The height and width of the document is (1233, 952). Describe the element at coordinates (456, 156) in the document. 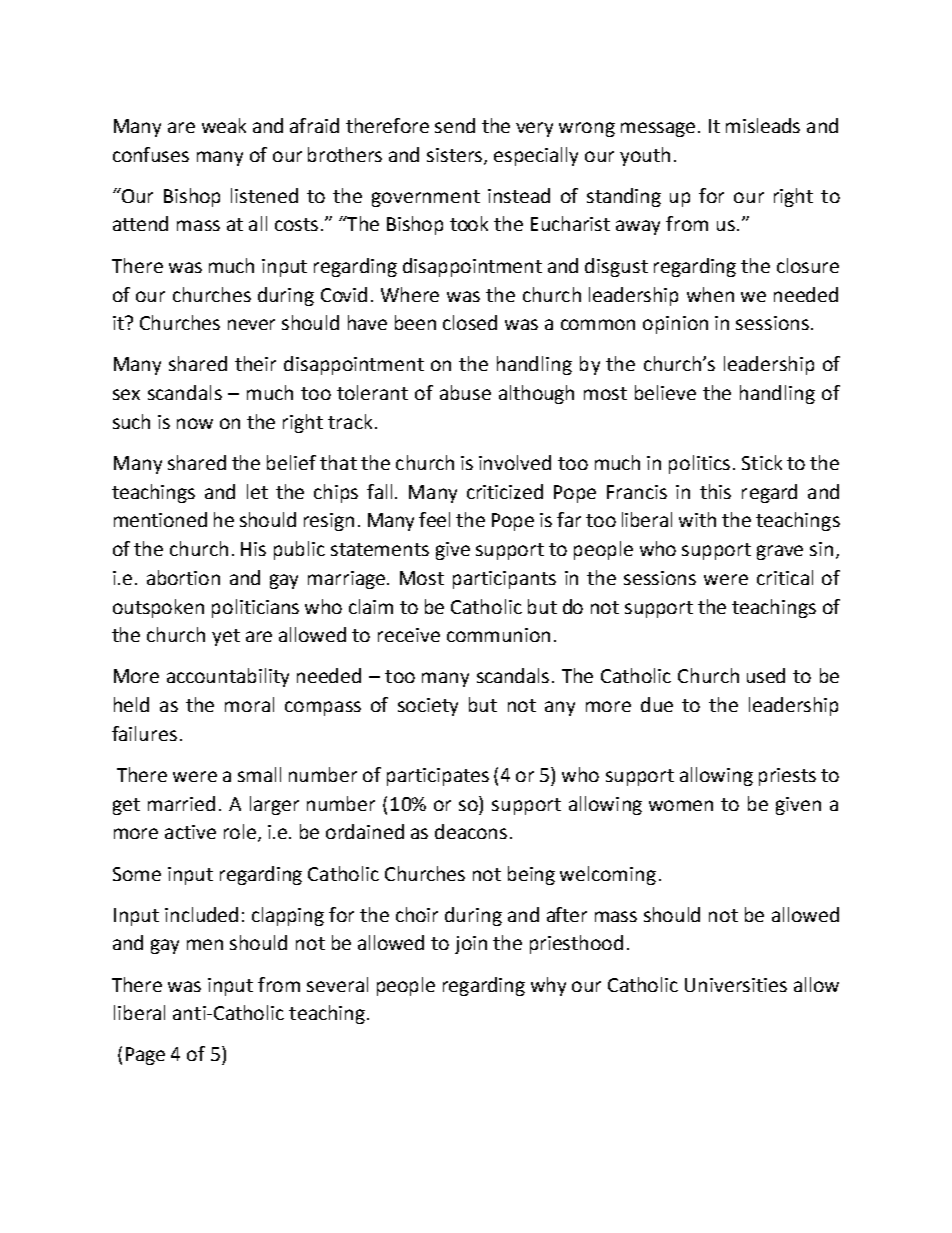

I see `sisters` at that location.
